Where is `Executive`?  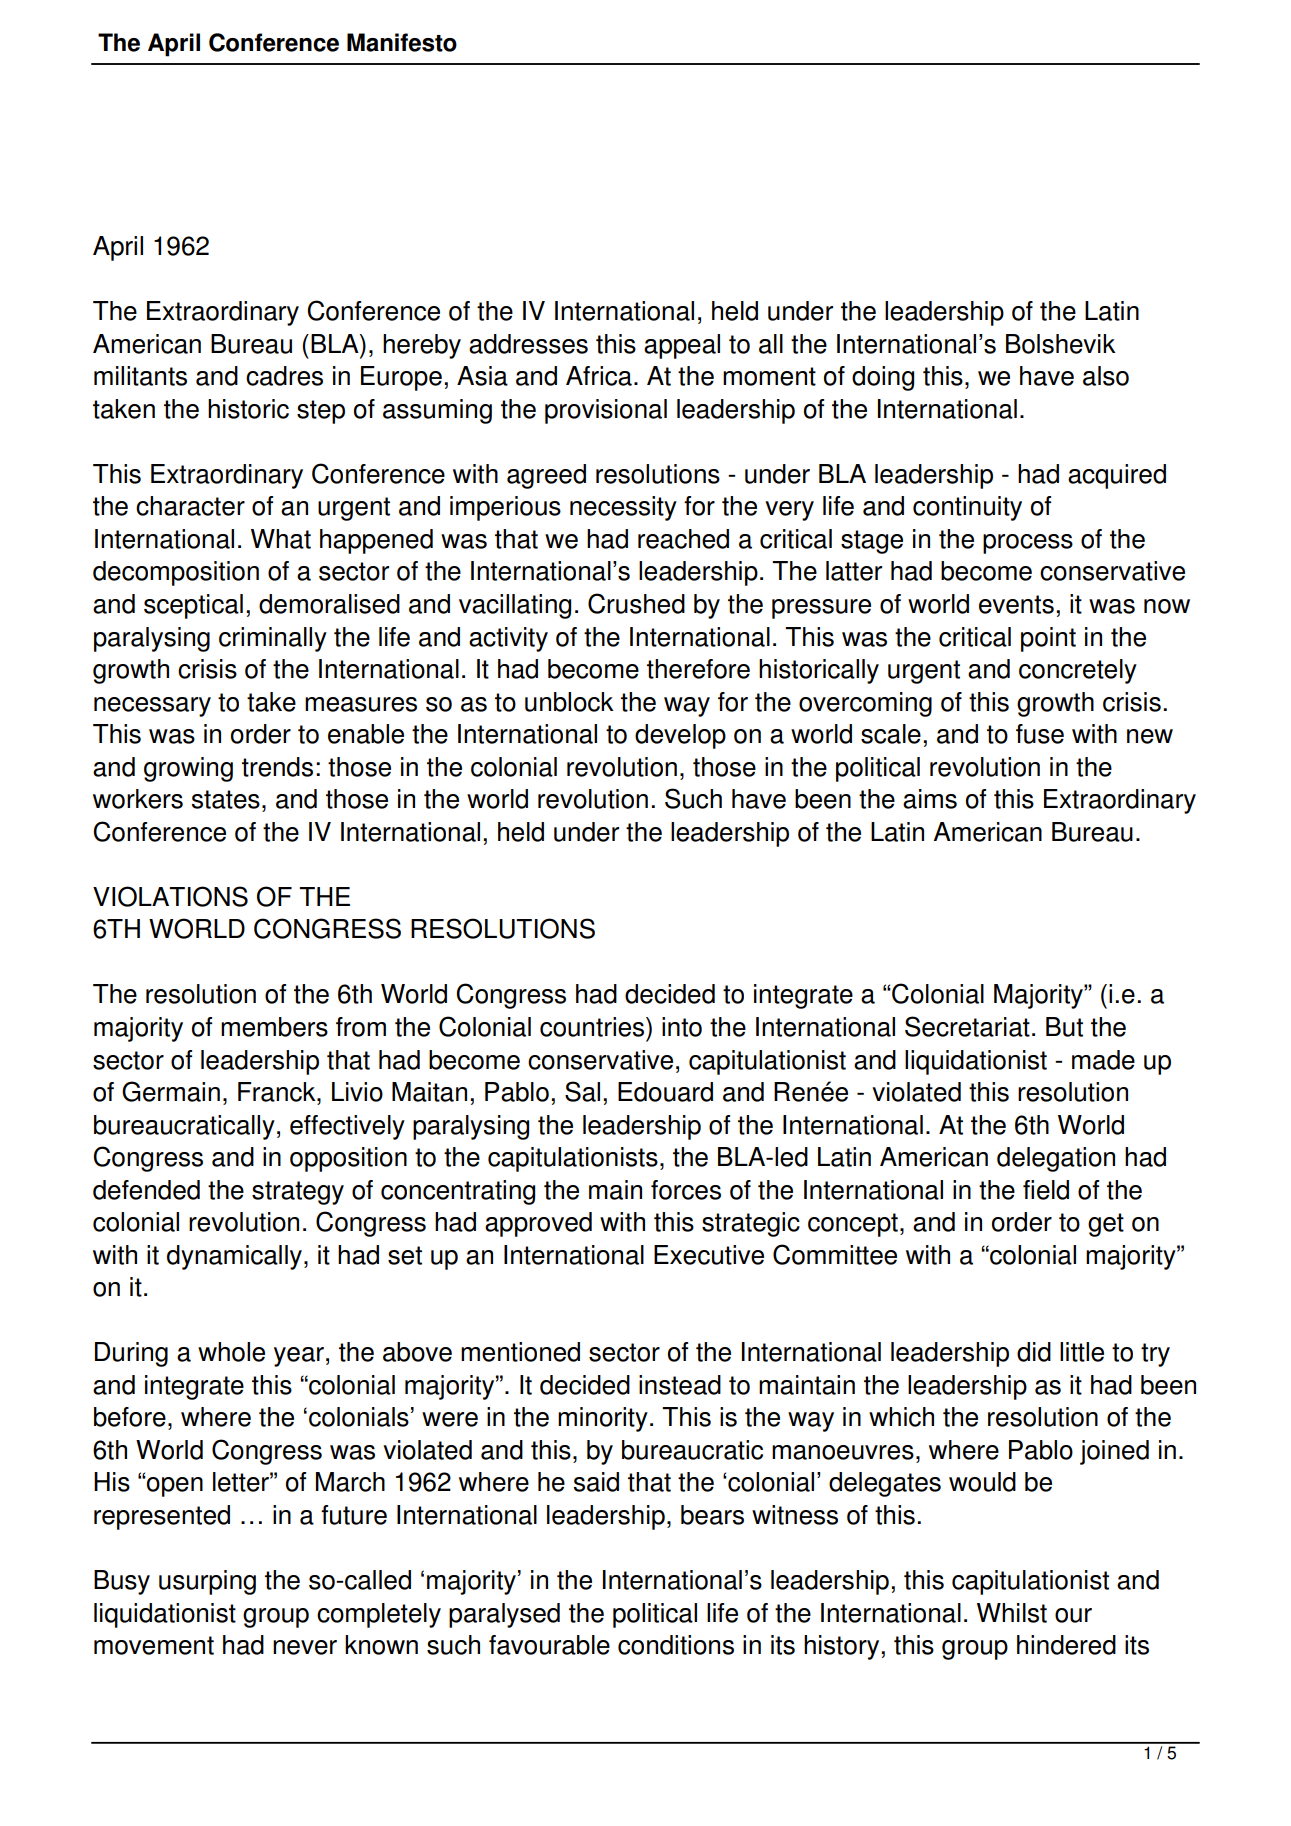
Executive is located at coordinates (709, 1255).
